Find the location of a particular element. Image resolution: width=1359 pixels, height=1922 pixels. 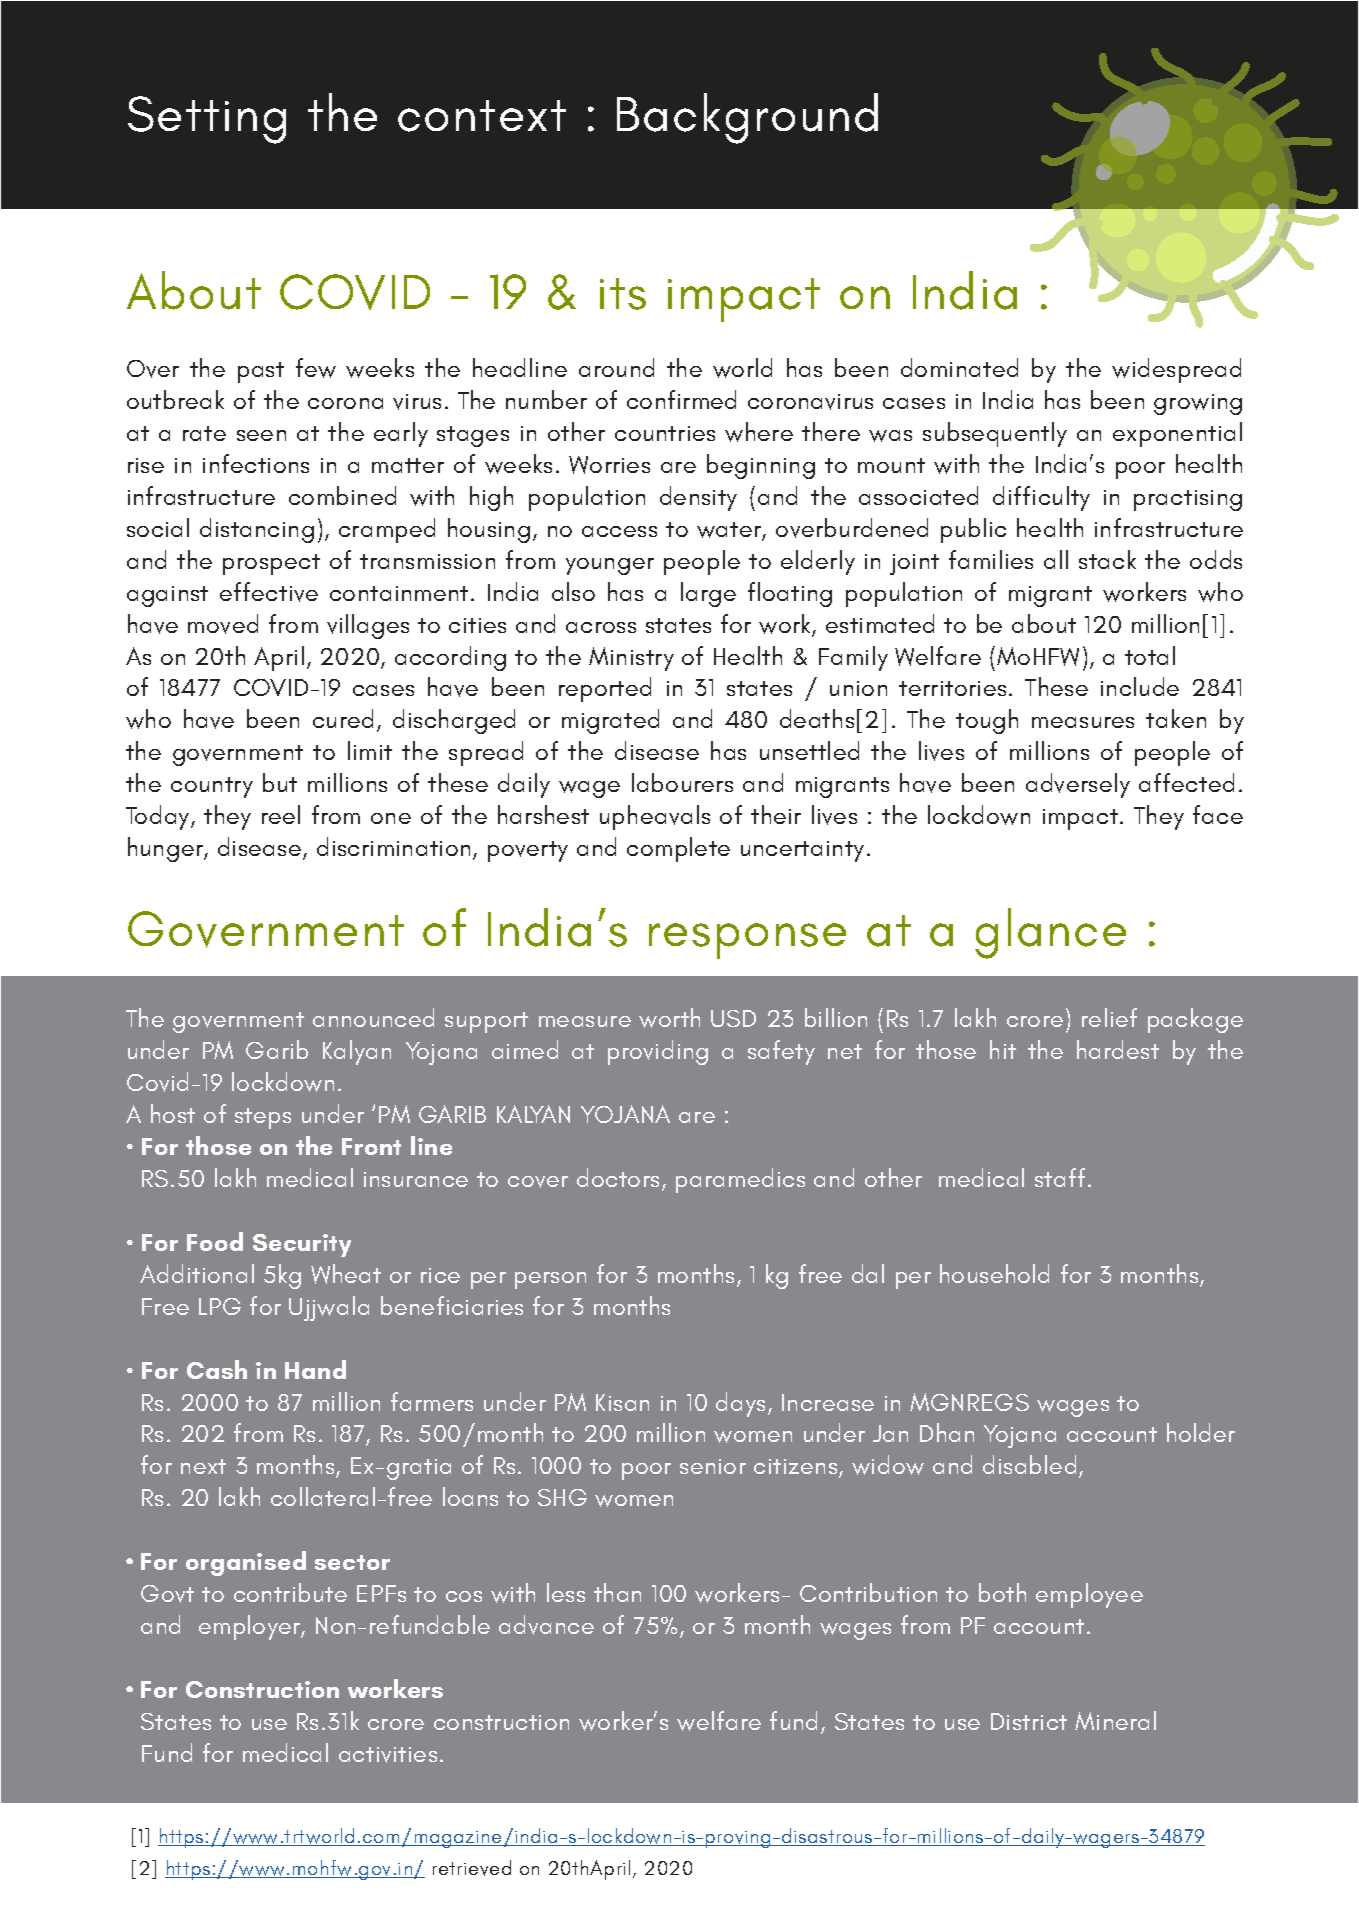

days is located at coordinates (742, 1404).
